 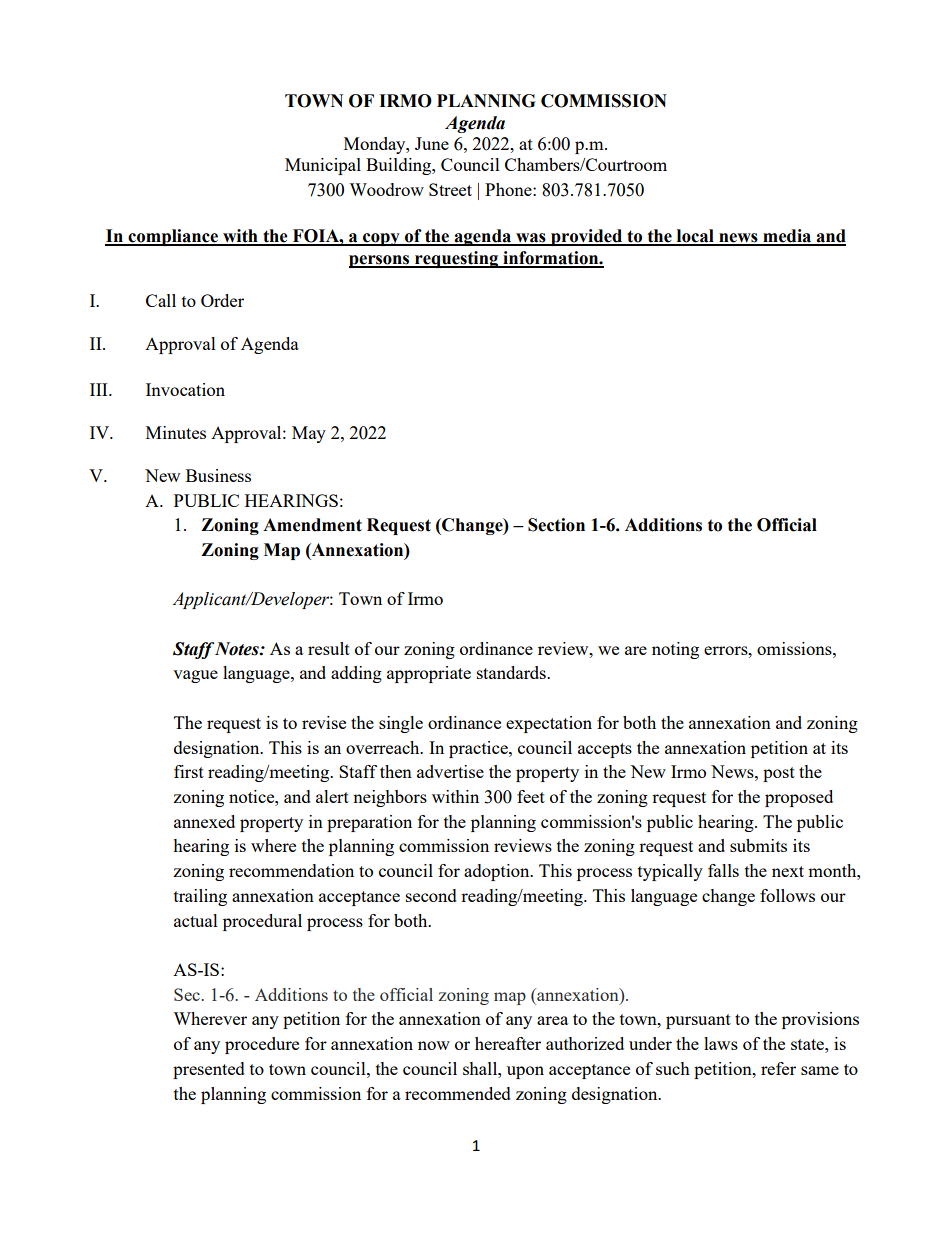 I want to click on Street, so click(x=450, y=189).
